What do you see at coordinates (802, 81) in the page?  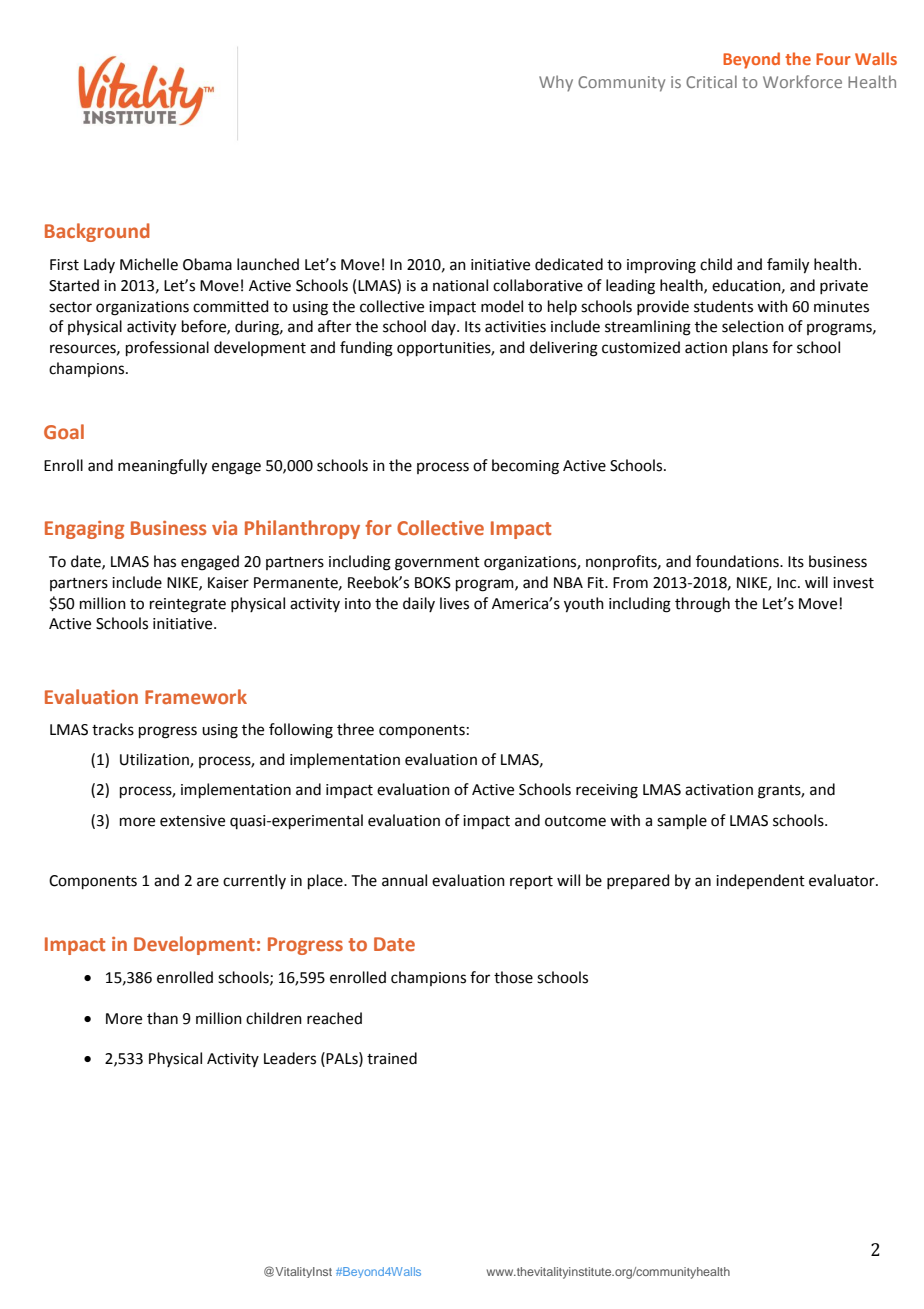 I see `Workforce` at bounding box center [802, 81].
